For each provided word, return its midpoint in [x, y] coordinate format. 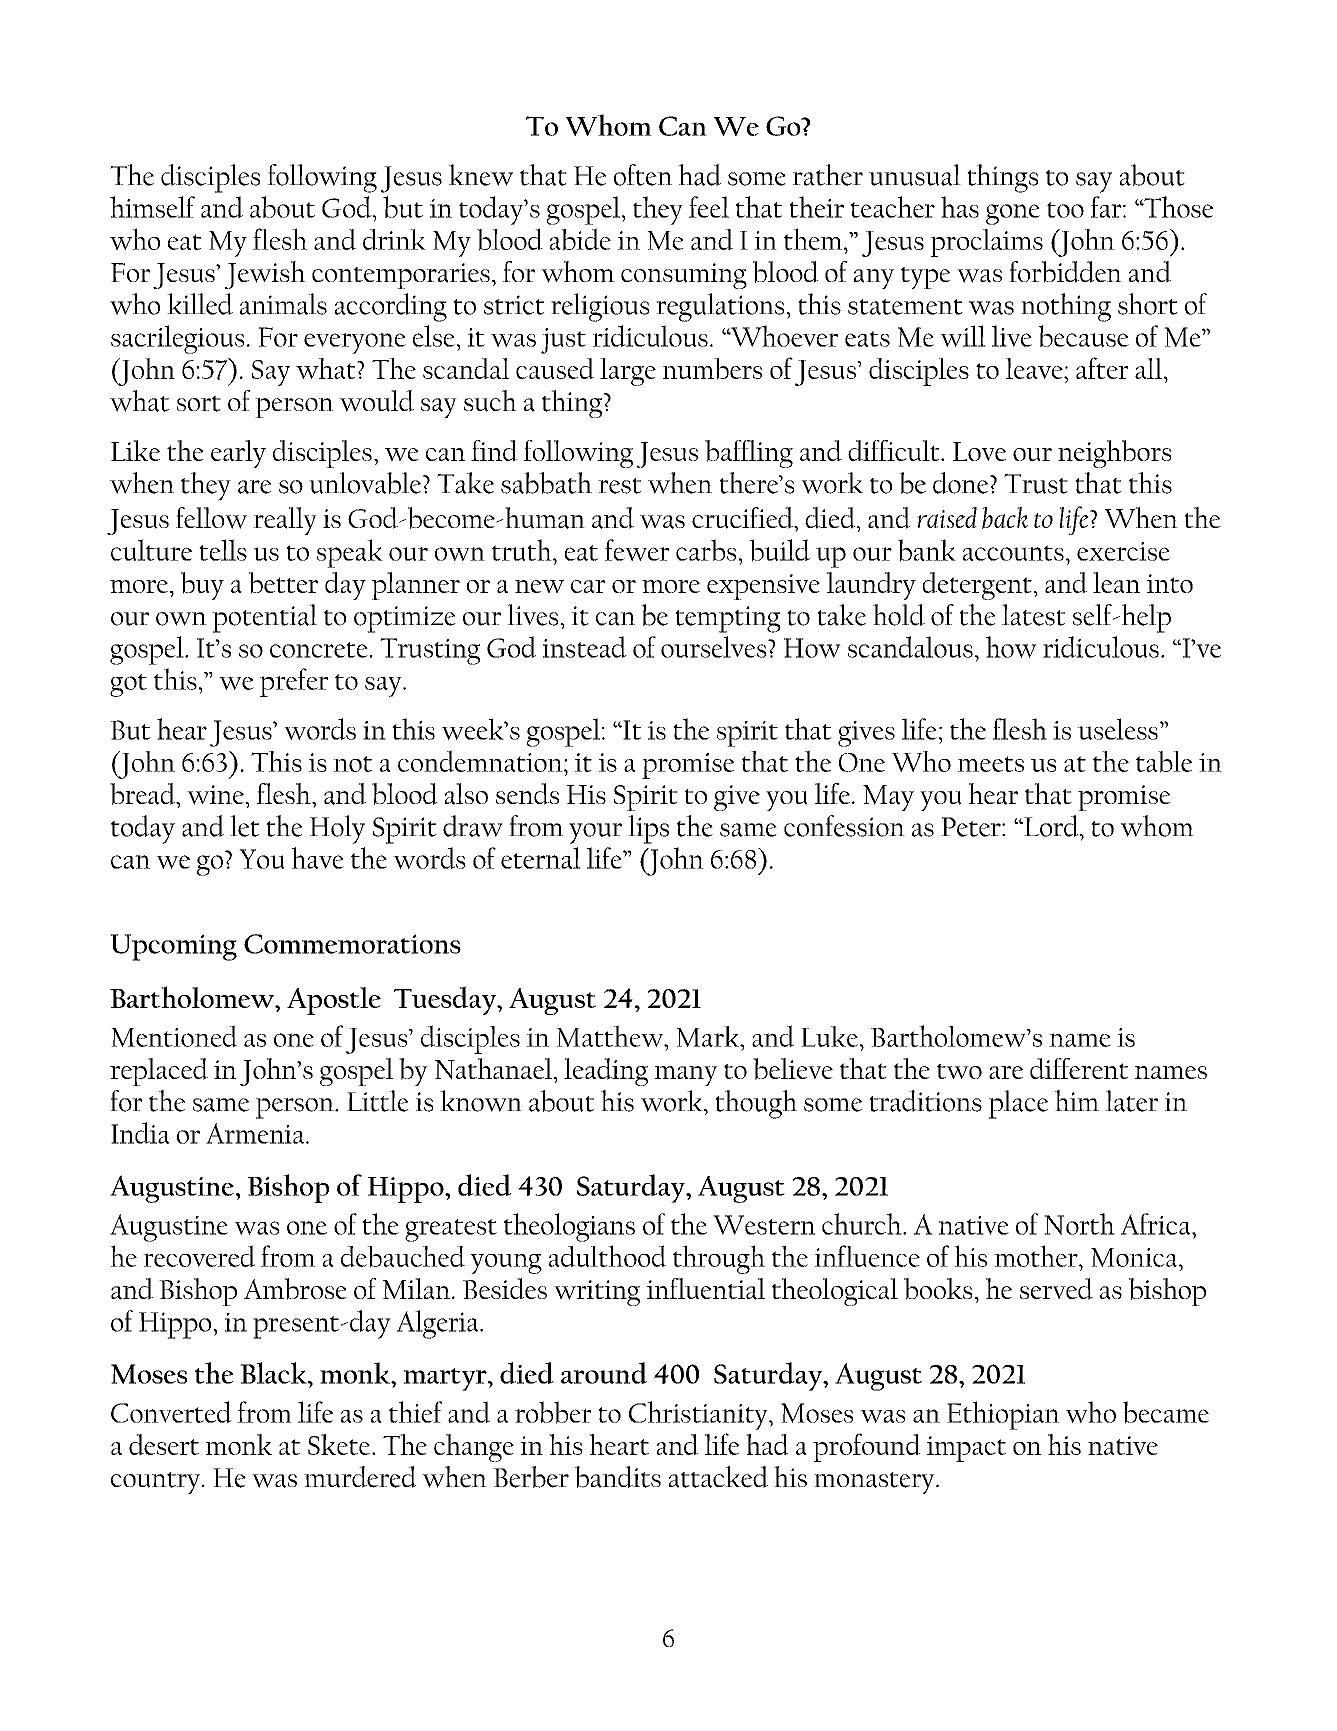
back [1005, 518]
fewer [637, 550]
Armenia [256, 1133]
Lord [1051, 826]
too [1065, 210]
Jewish [265, 275]
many [686, 1076]
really [285, 521]
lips [648, 829]
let [244, 826]
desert [164, 1444]
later [1131, 1101]
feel [709, 207]
